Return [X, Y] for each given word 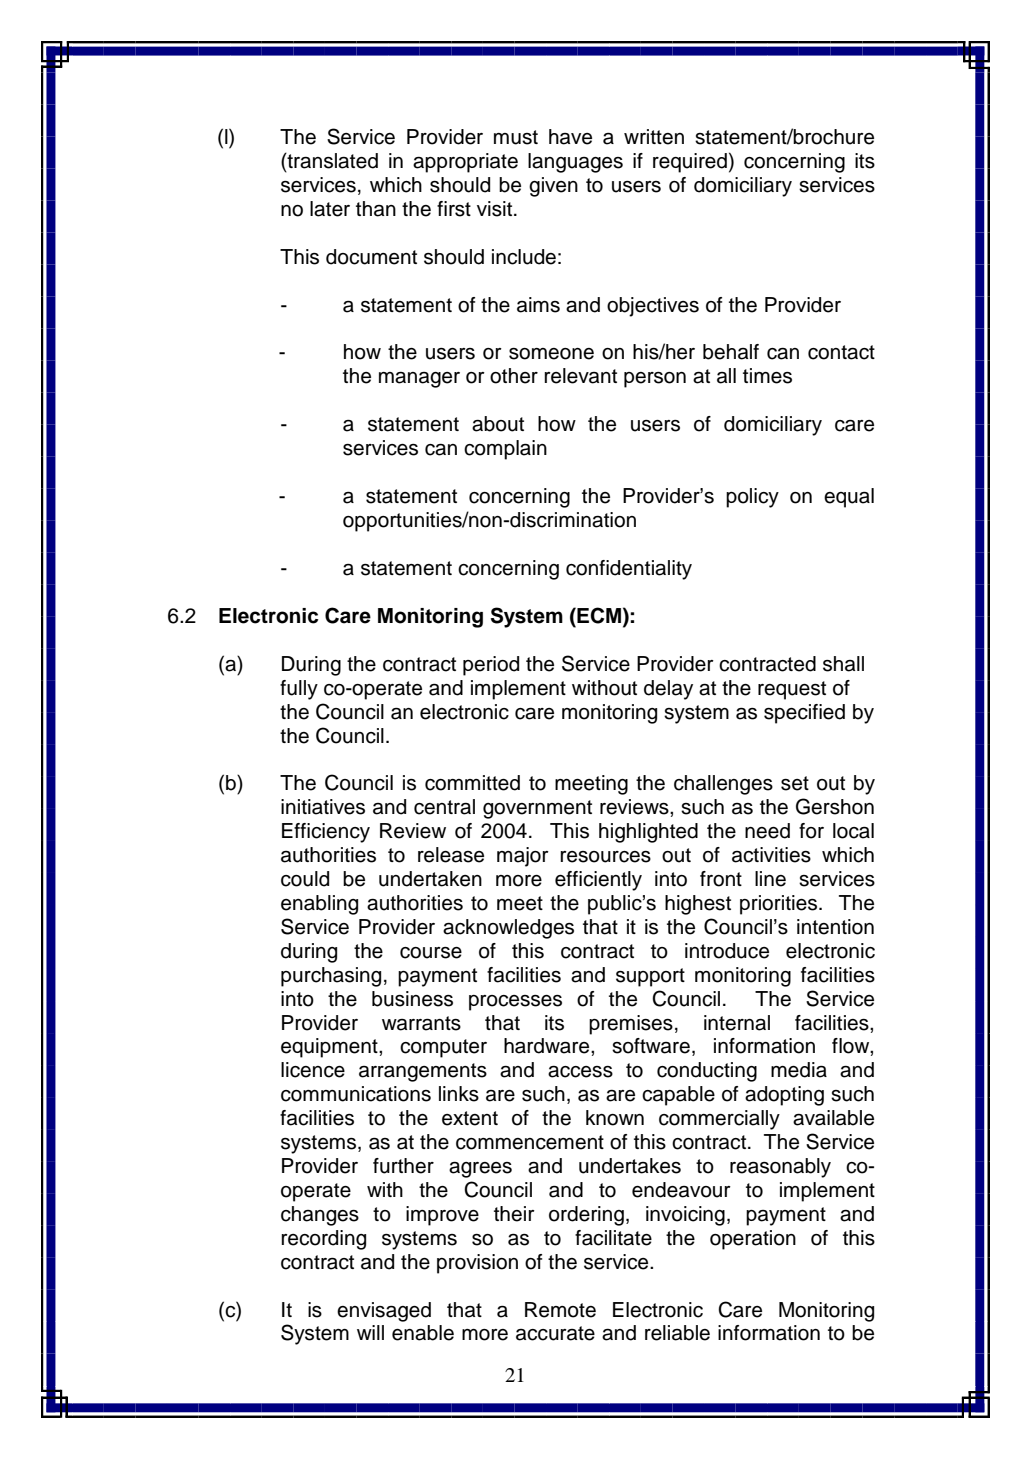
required [690, 163]
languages [575, 163]
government [537, 809]
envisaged [384, 1312]
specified [804, 714]
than [376, 209]
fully [299, 690]
